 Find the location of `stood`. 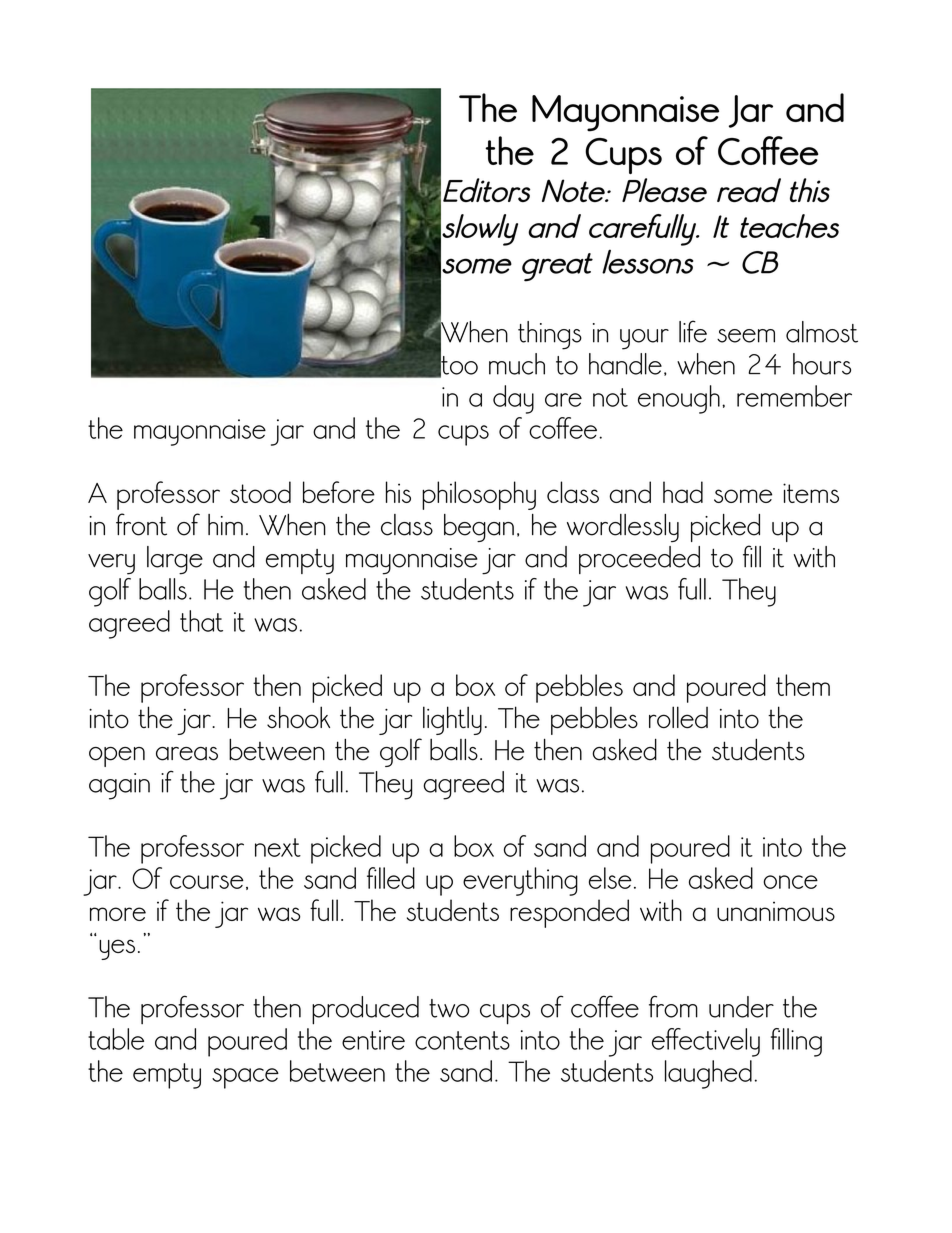

stood is located at coordinates (260, 492).
